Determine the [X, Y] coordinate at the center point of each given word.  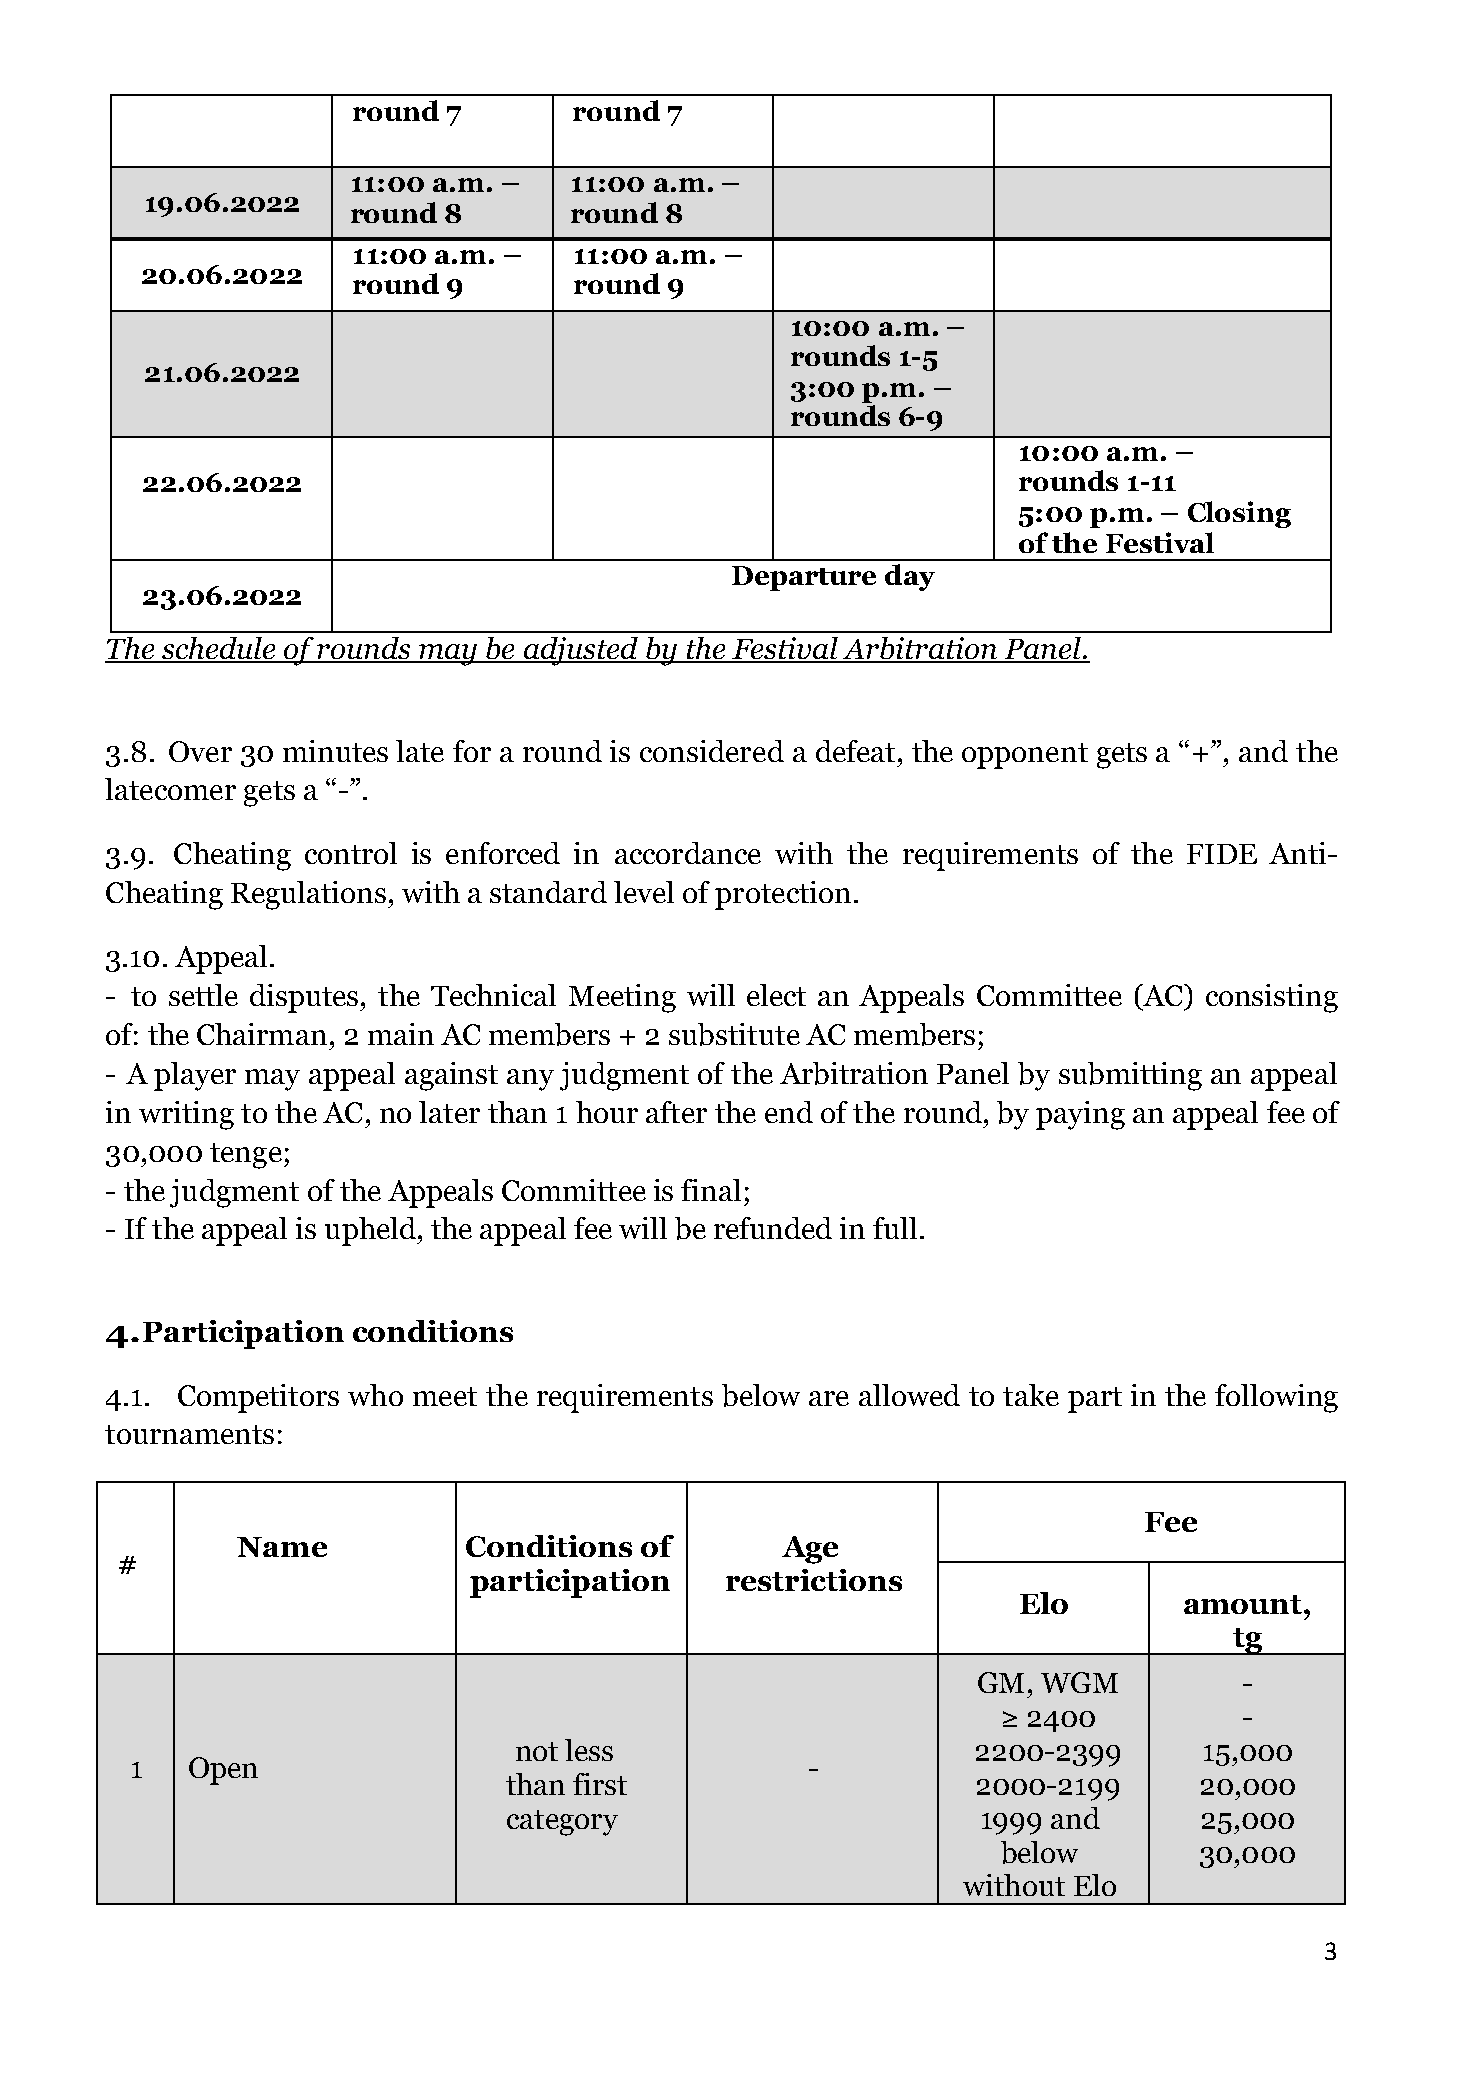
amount [1244, 1604]
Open [223, 1771]
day [910, 577]
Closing [1239, 514]
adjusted [580, 651]
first [600, 1784]
